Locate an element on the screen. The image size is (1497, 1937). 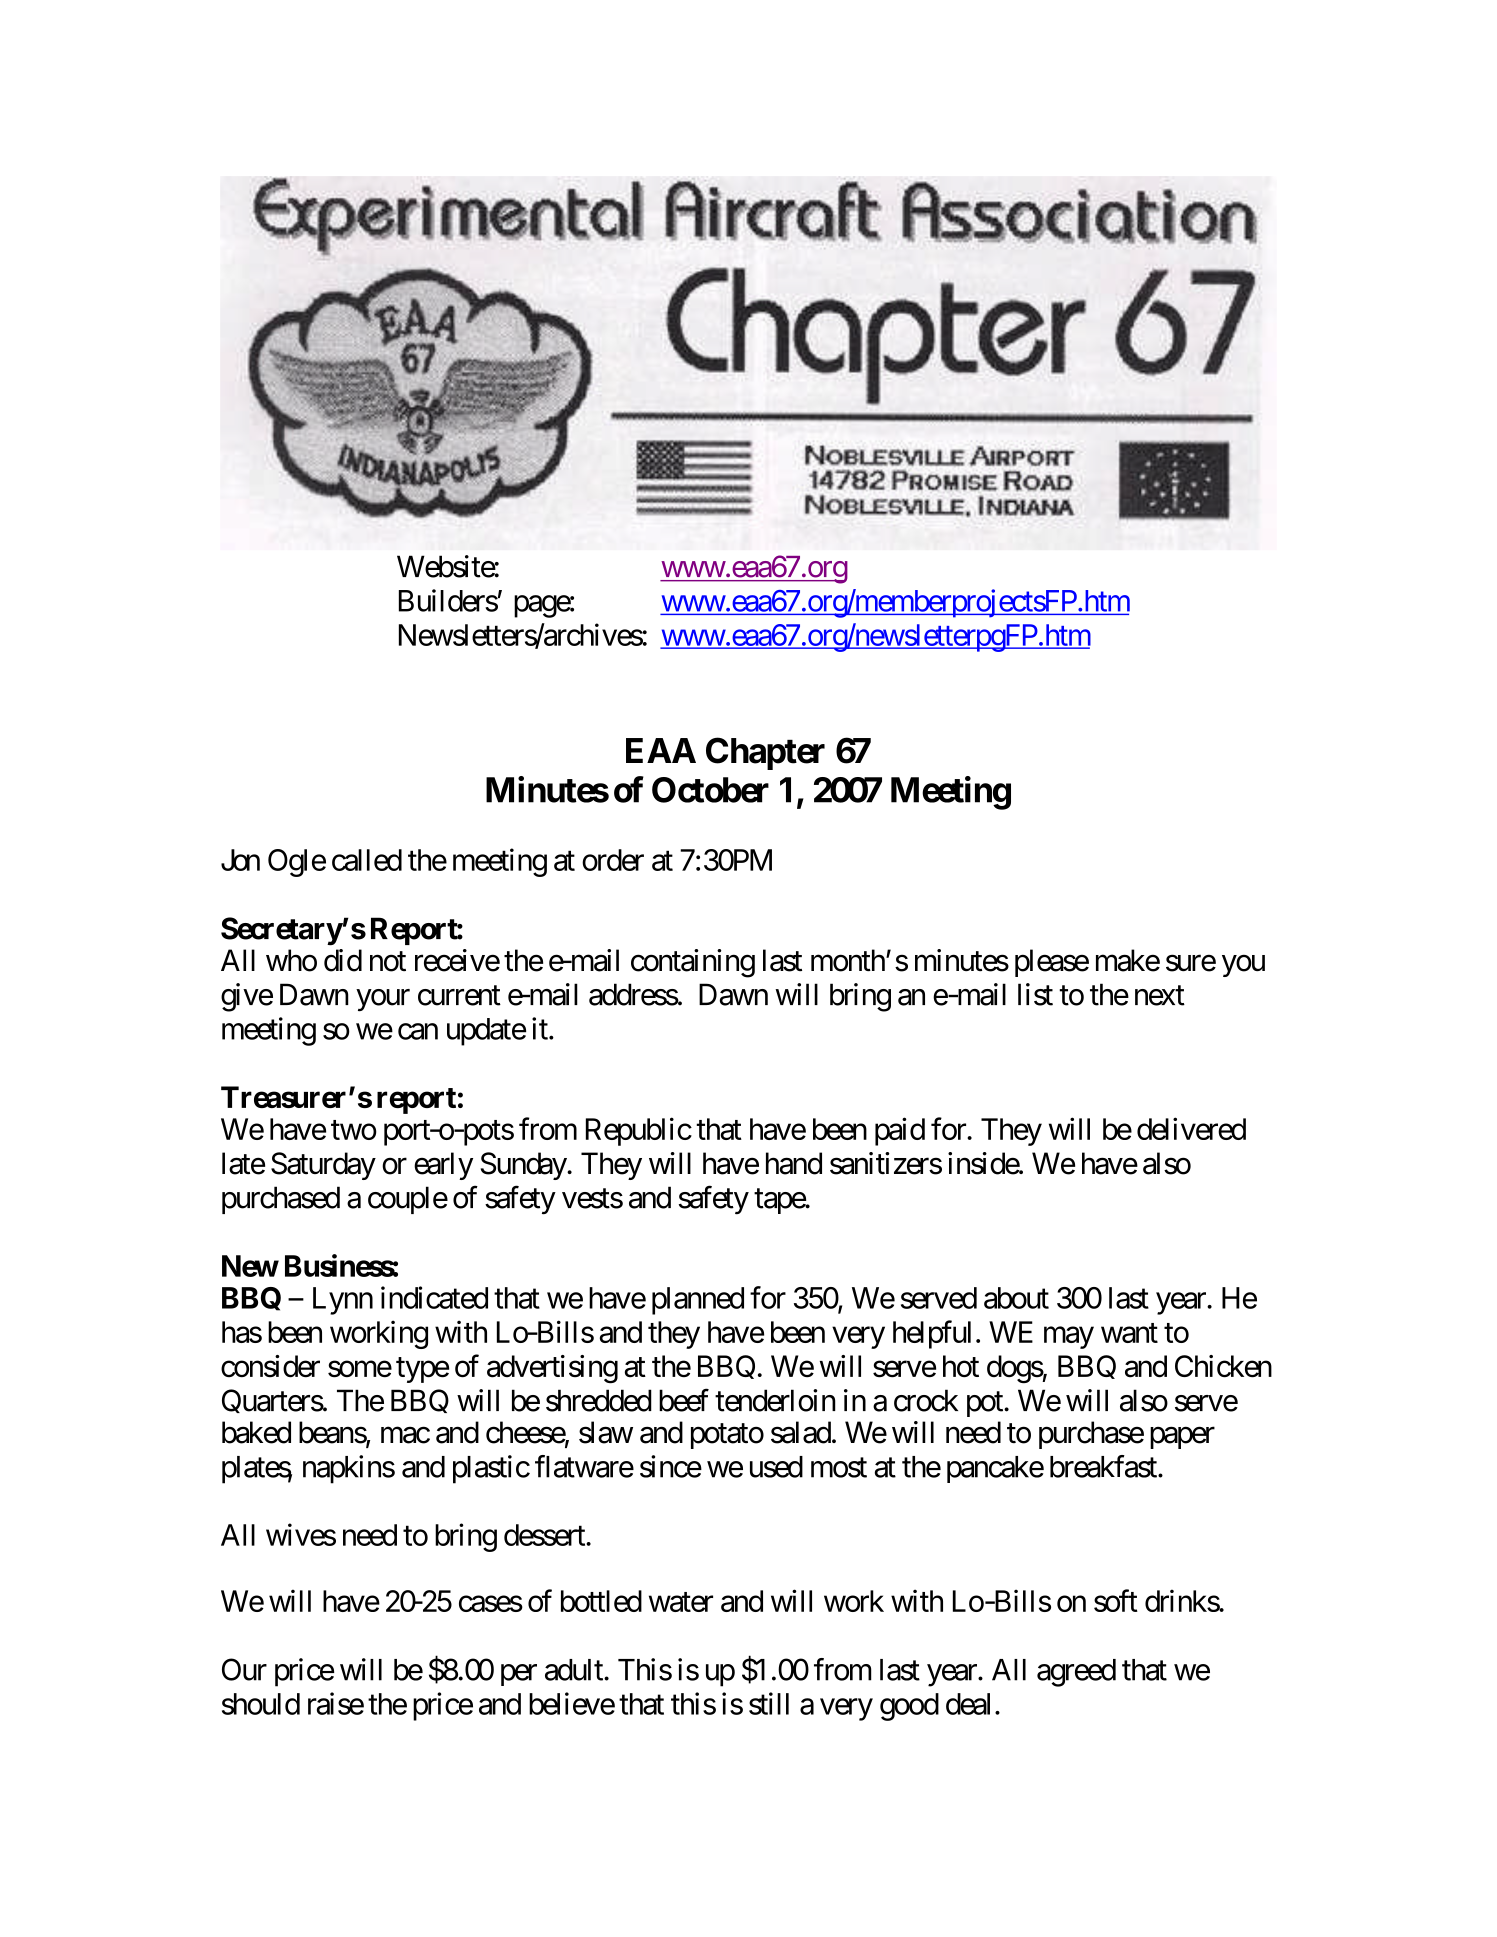
October is located at coordinates (710, 790).
